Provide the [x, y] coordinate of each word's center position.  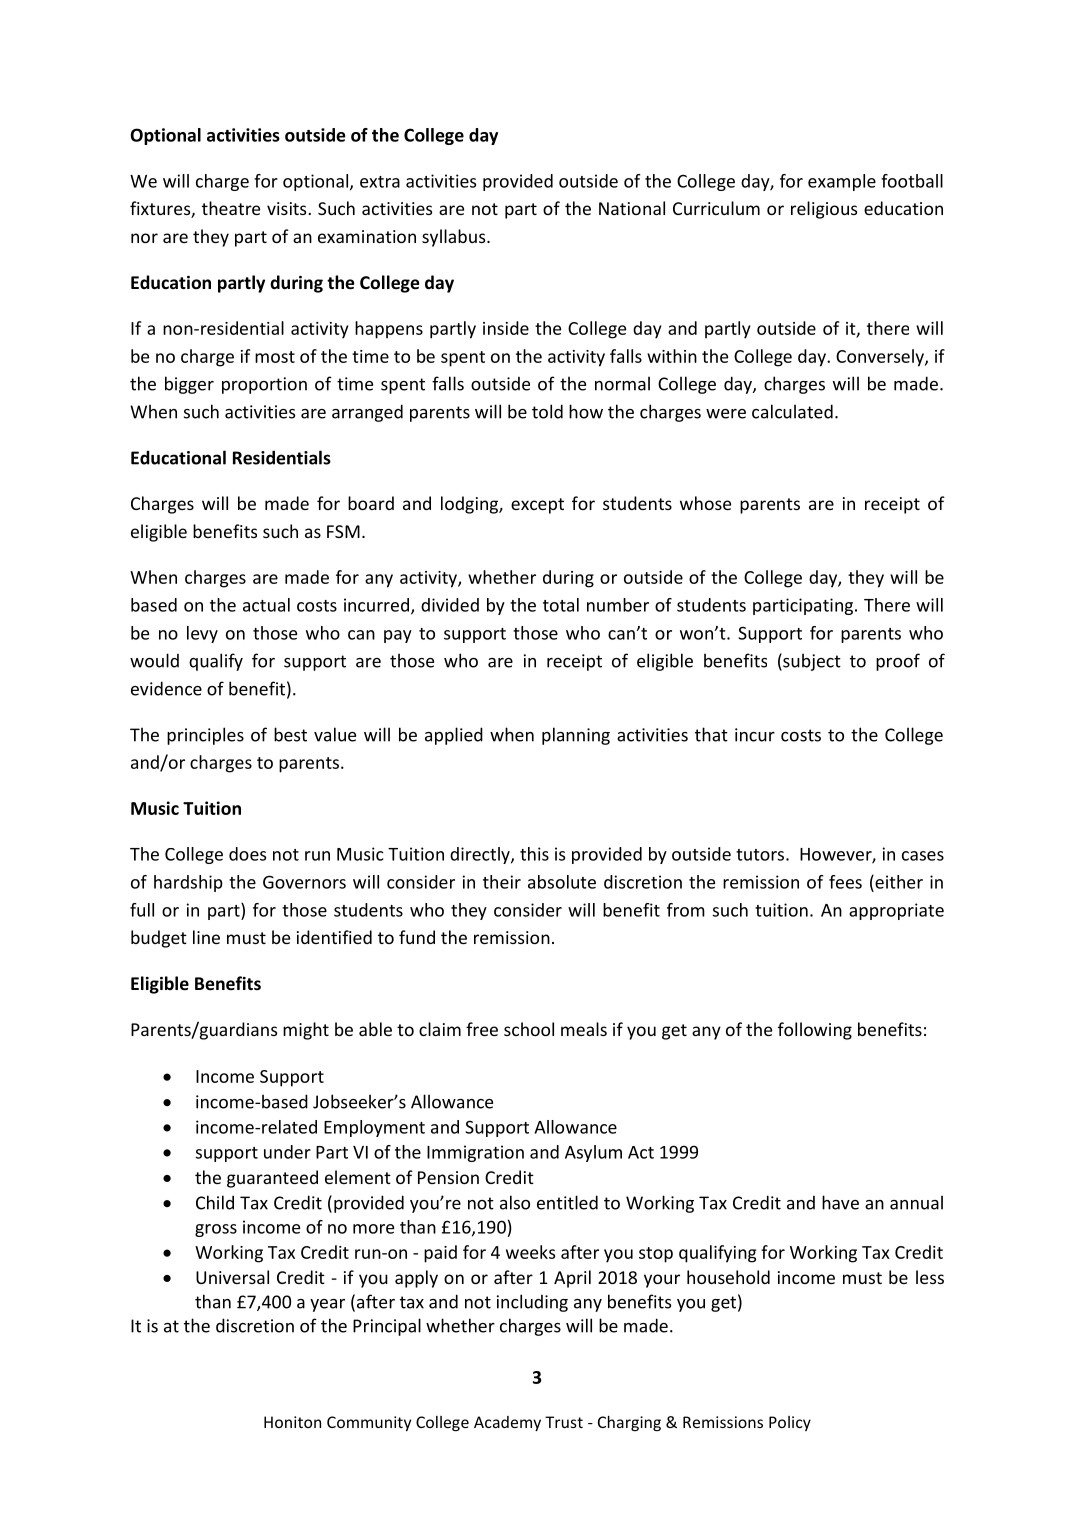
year [327, 1305]
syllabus [455, 238]
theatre [231, 208]
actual [266, 605]
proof [898, 662]
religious [824, 210]
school [529, 1029]
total [561, 605]
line [206, 937]
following [815, 1031]
